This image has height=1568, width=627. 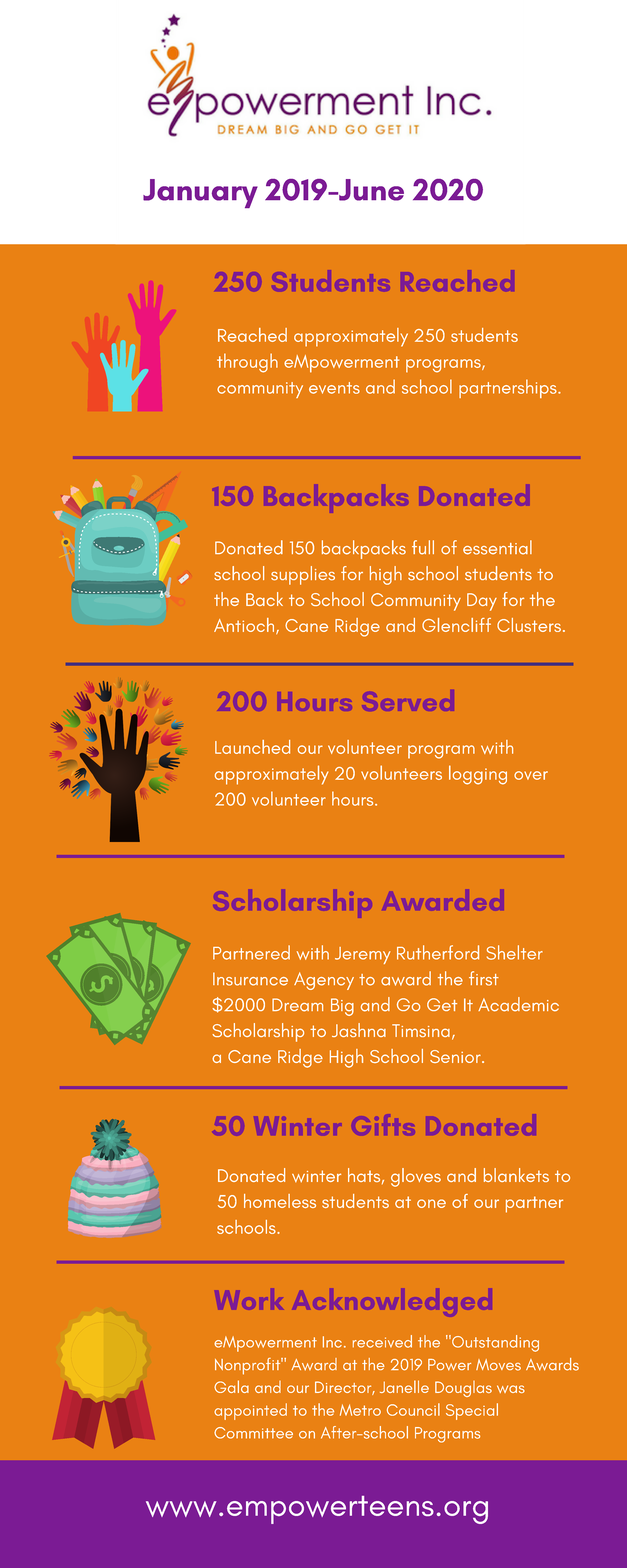 What do you see at coordinates (280, 1201) in the image?
I see `homeless` at bounding box center [280, 1201].
